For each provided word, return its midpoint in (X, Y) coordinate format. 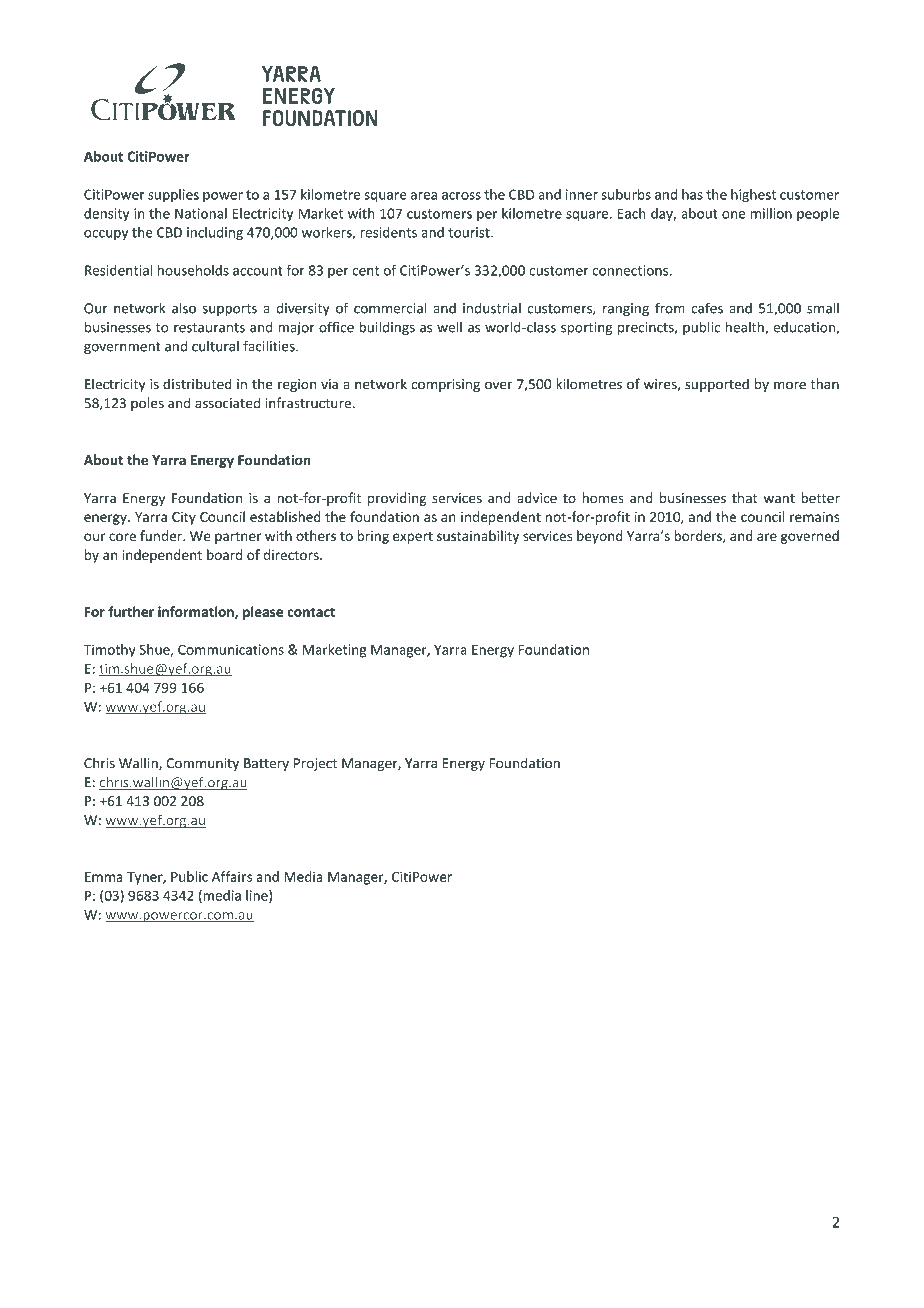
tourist (470, 232)
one (733, 215)
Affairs (232, 876)
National (201, 213)
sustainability (478, 537)
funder (162, 535)
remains (814, 517)
